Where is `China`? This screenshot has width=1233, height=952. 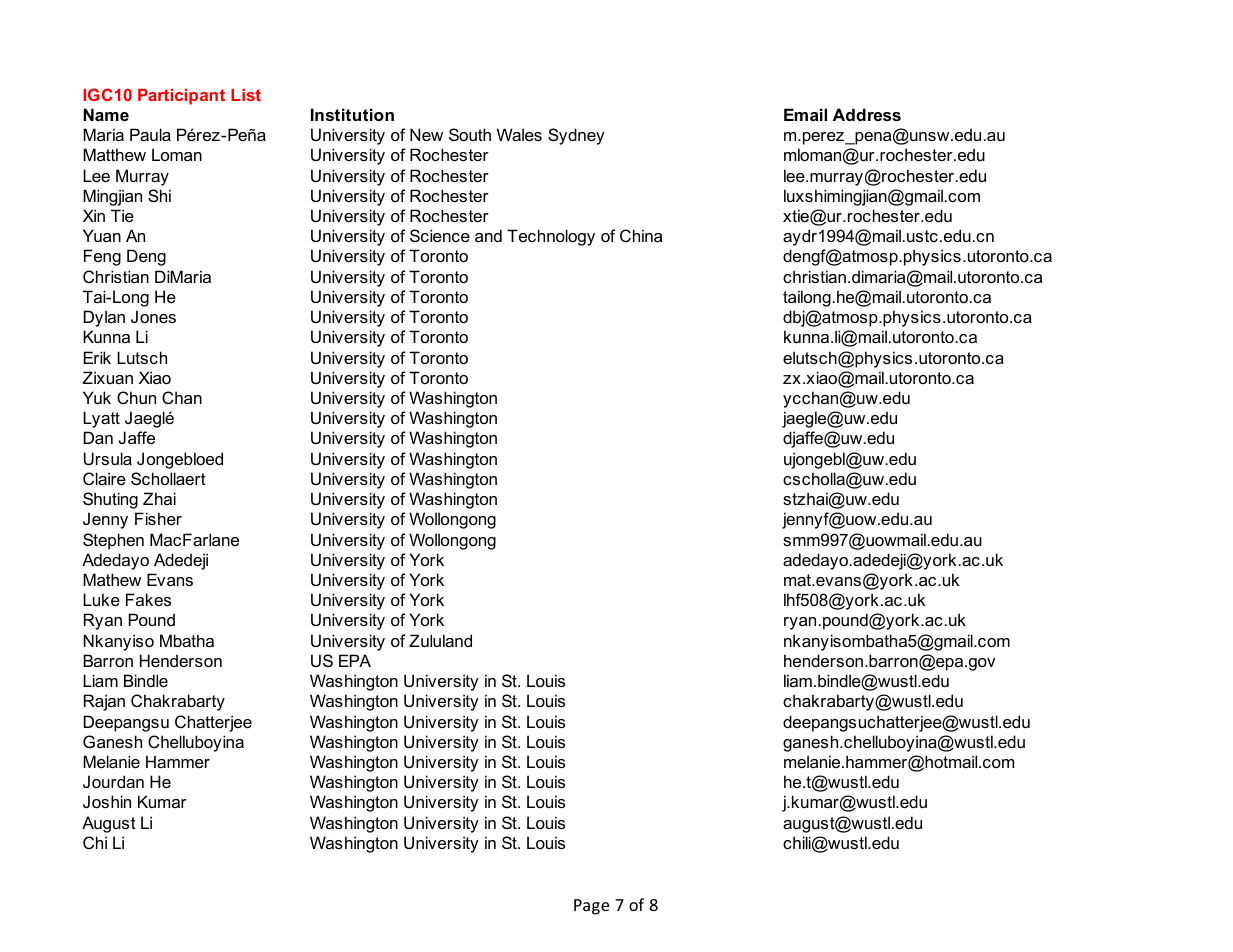 China is located at coordinates (641, 235).
